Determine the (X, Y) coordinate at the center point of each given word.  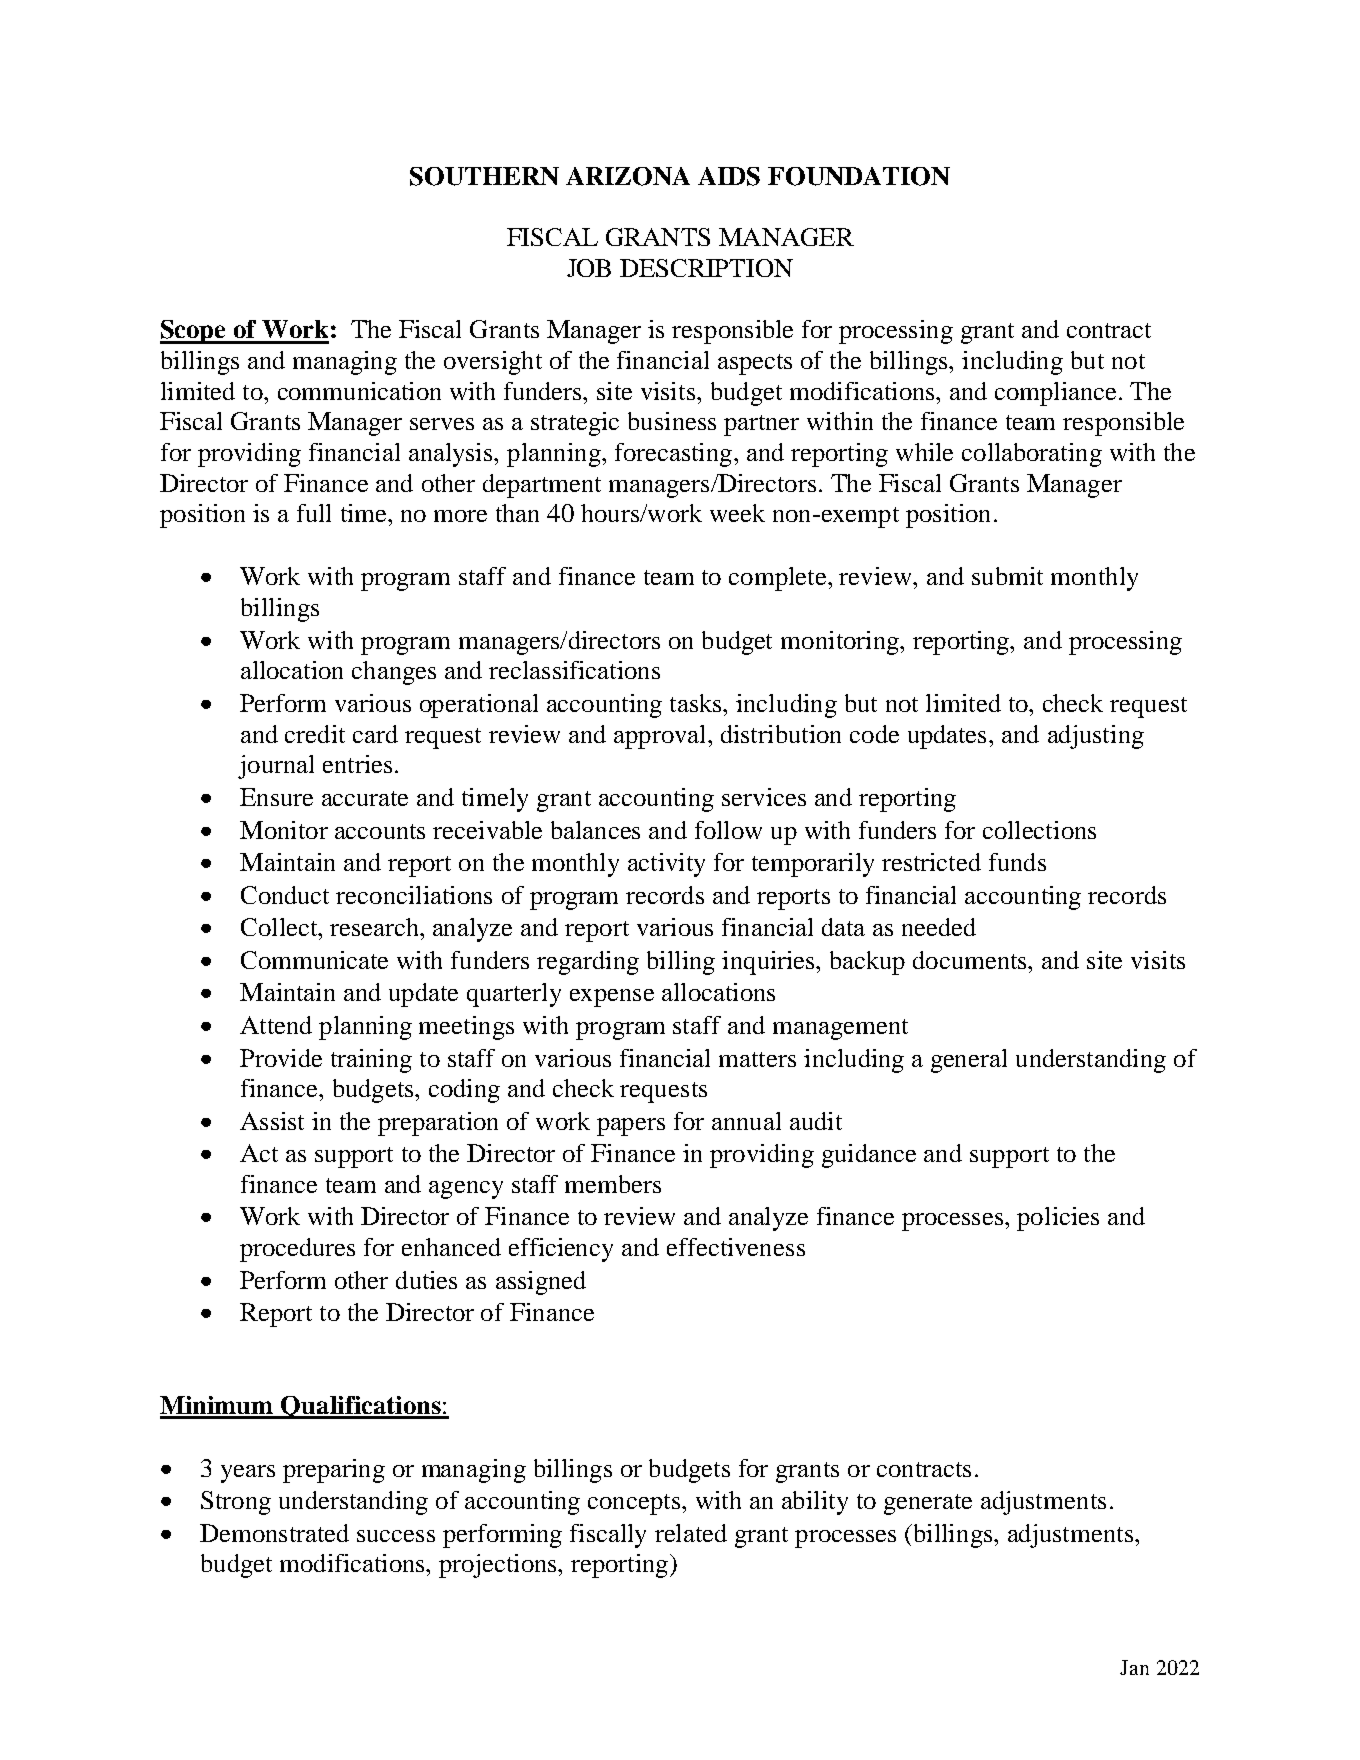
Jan (1134, 1667)
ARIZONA (628, 176)
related (691, 1533)
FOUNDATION (859, 176)
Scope (194, 332)
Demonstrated (274, 1533)
